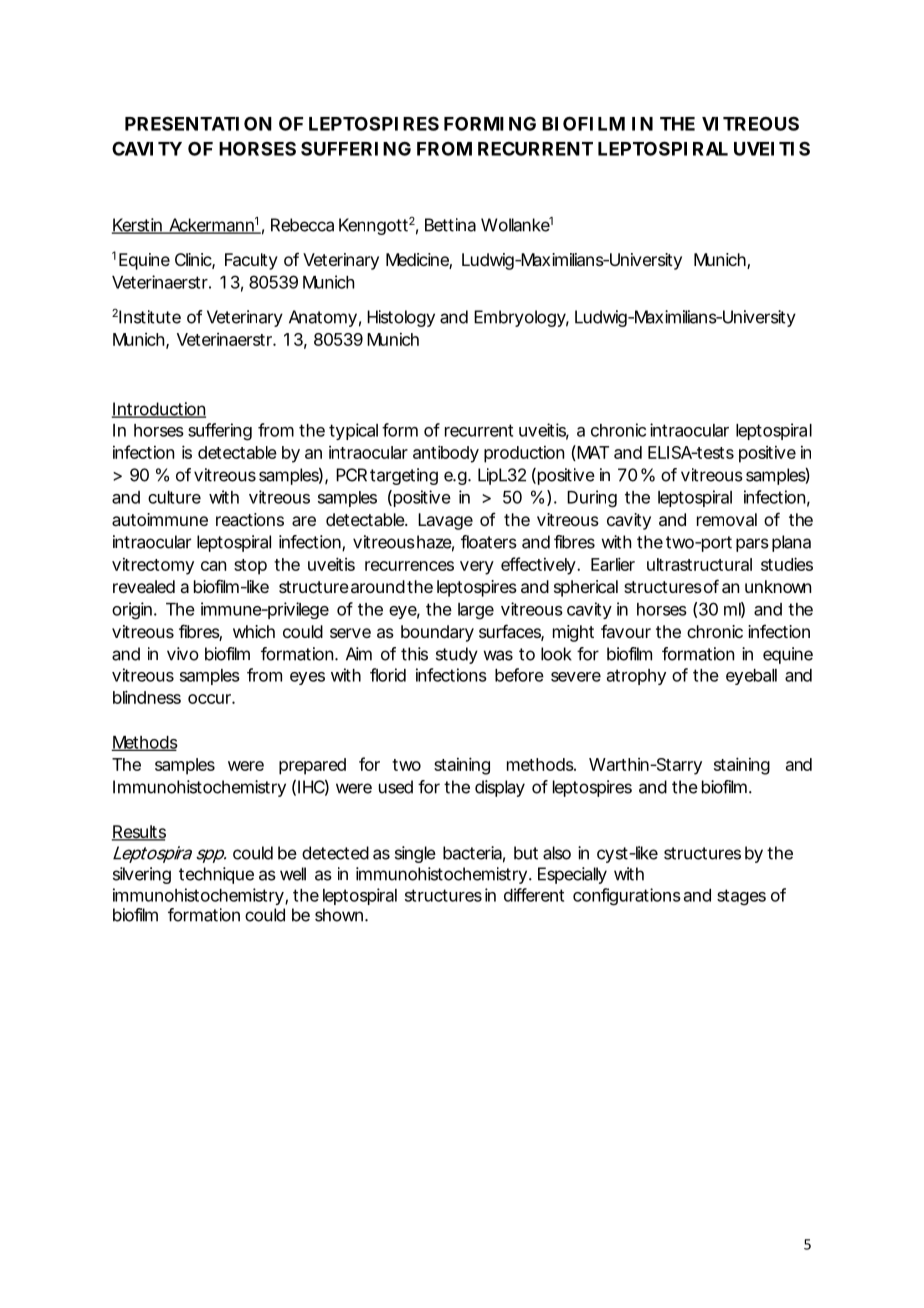 This screenshot has width=924, height=1308. I want to click on very, so click(477, 568).
